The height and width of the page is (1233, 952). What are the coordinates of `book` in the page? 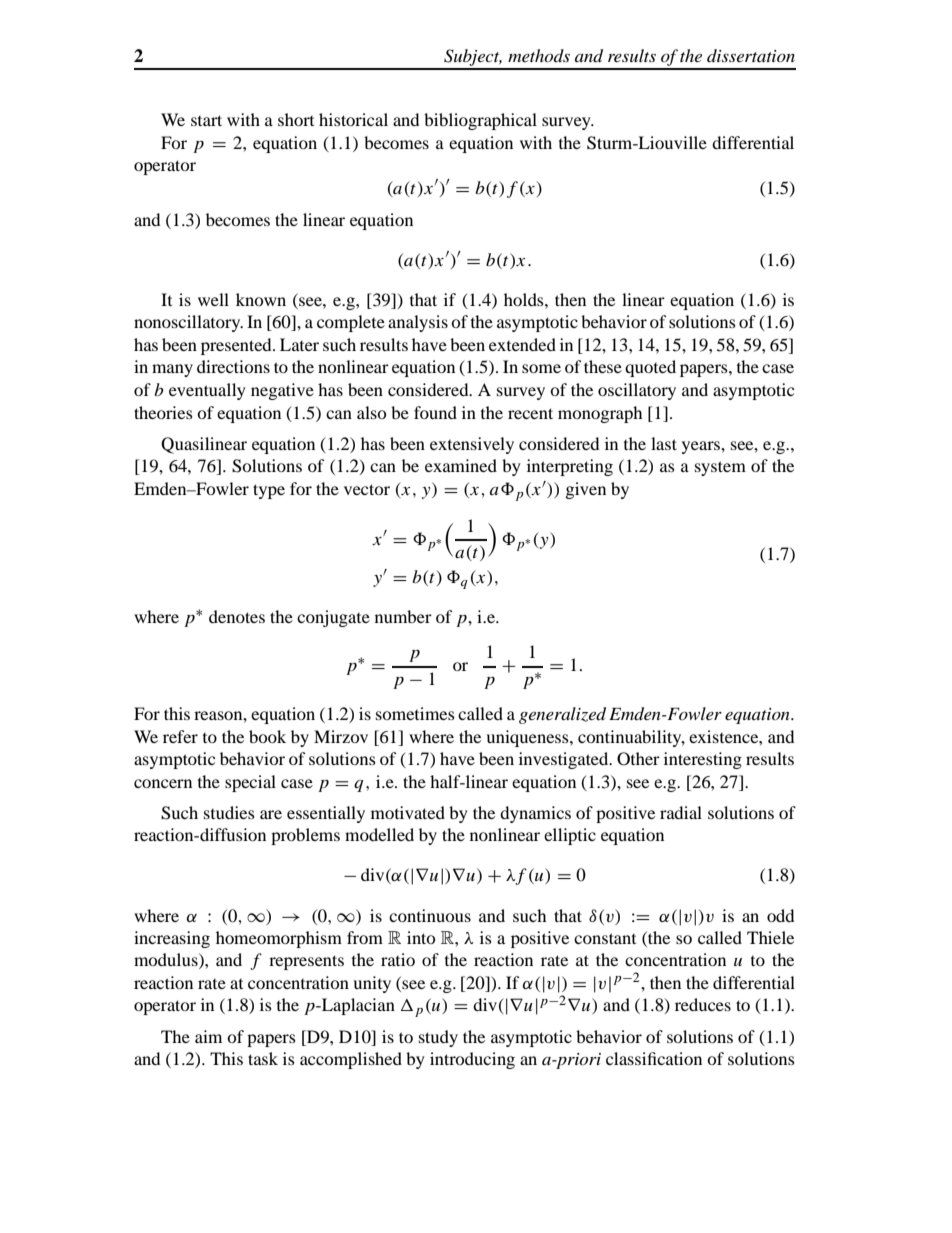 It's located at (267, 736).
